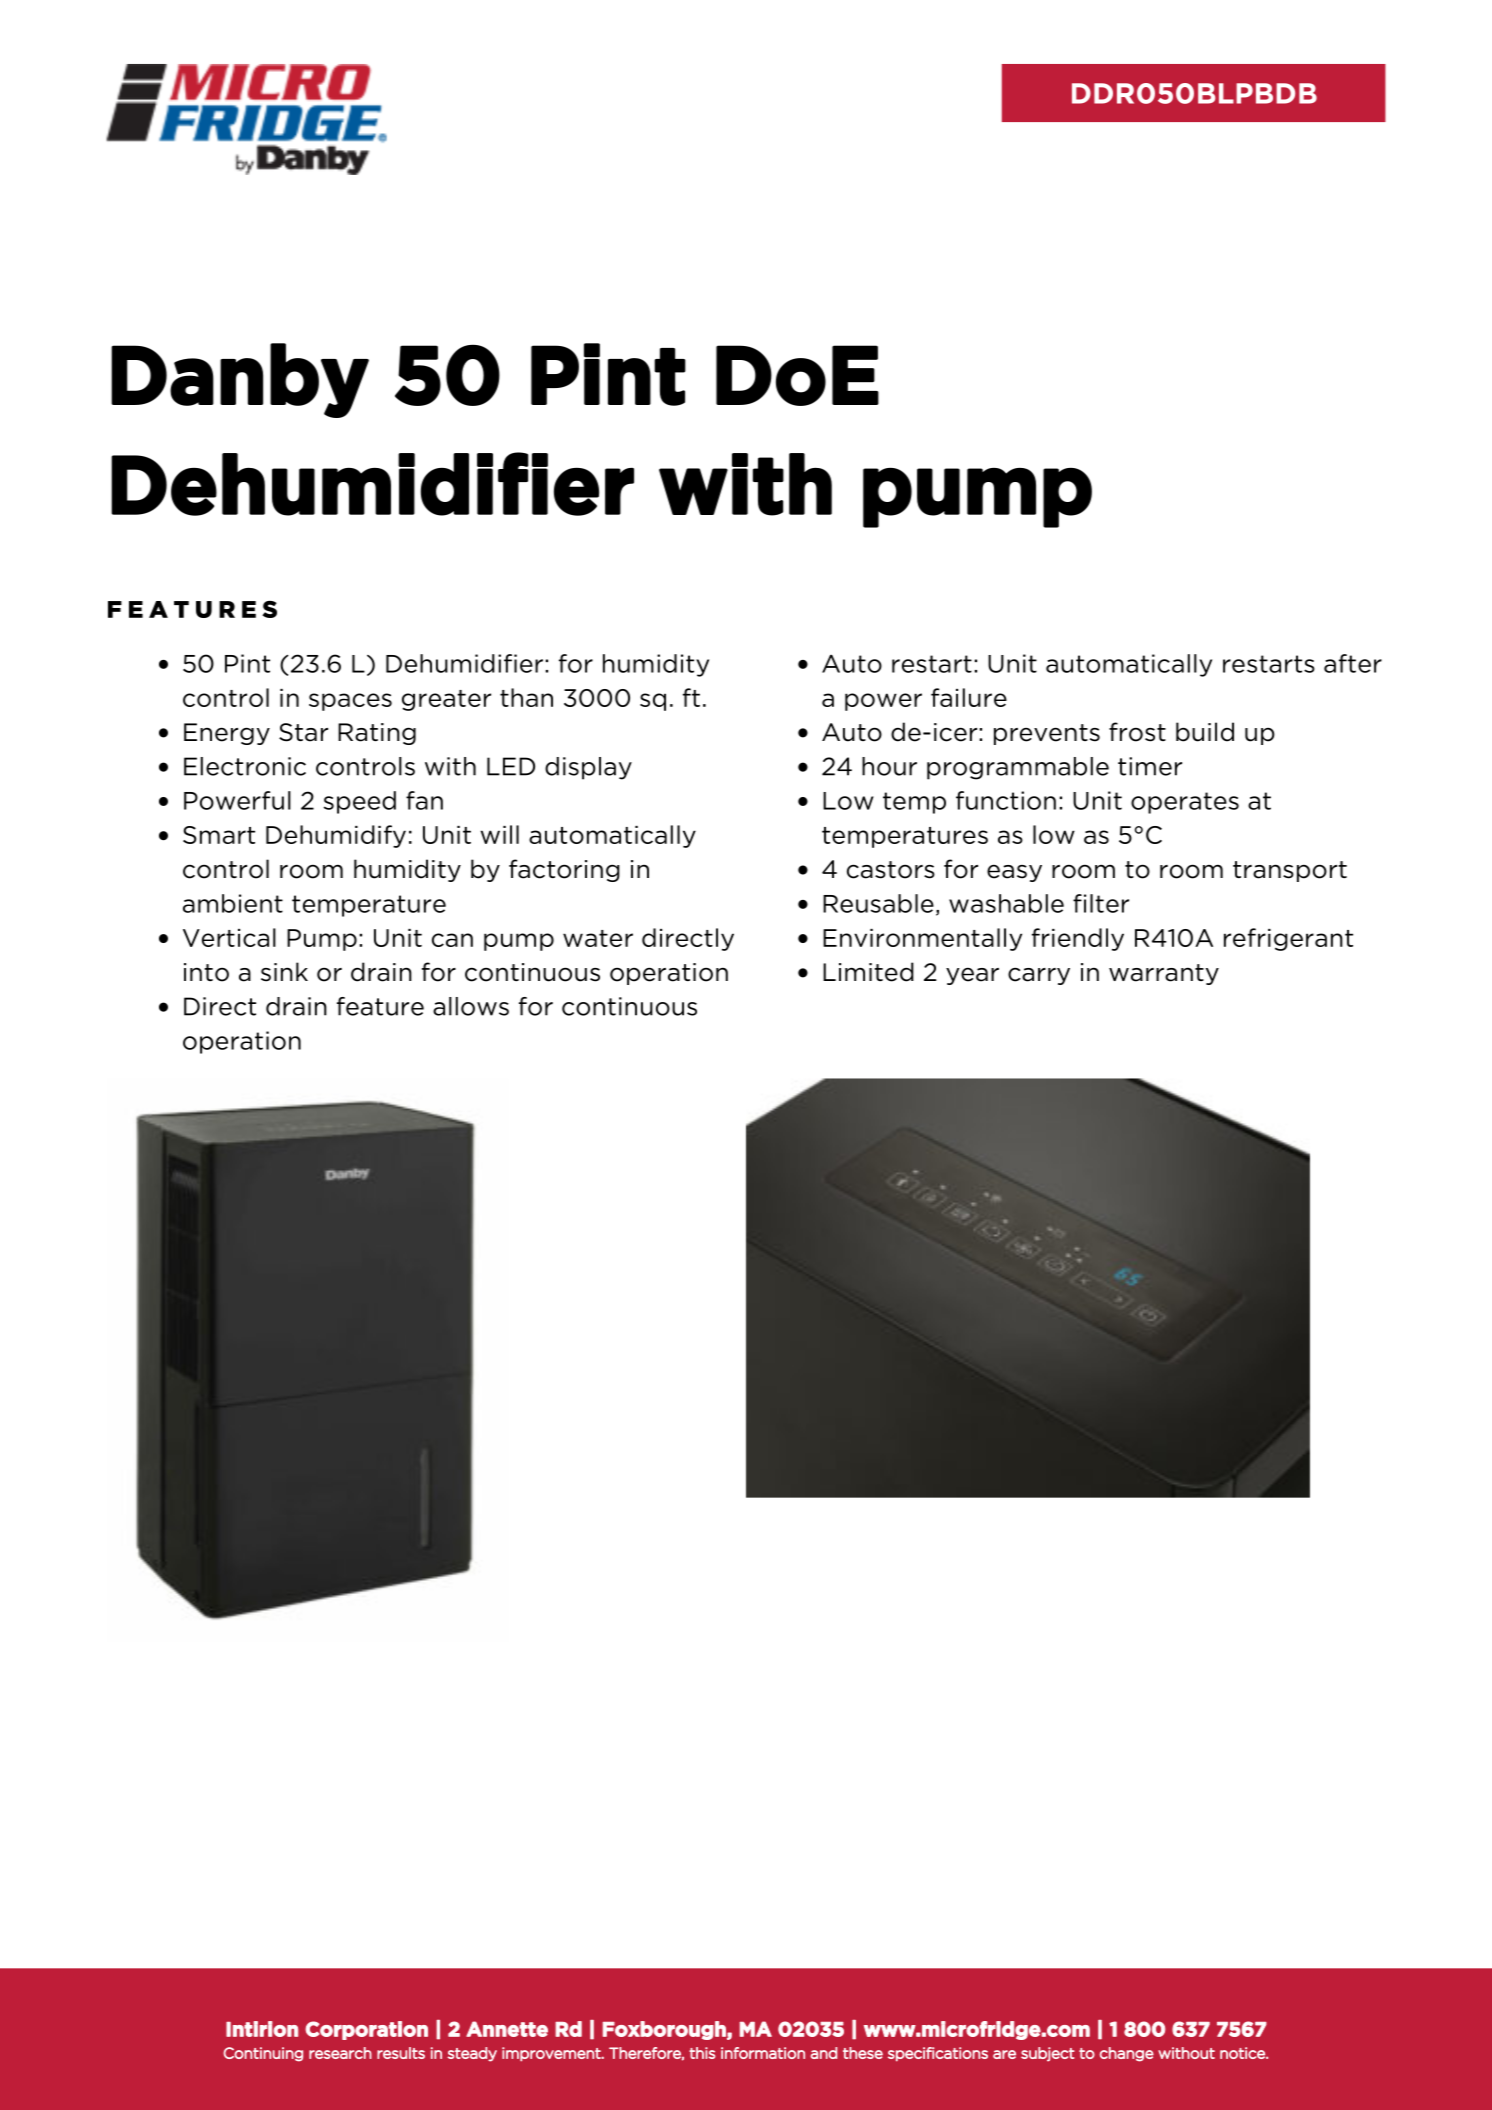 The width and height of the page is (1492, 2110). What do you see at coordinates (1205, 732) in the page?
I see `build` at bounding box center [1205, 732].
